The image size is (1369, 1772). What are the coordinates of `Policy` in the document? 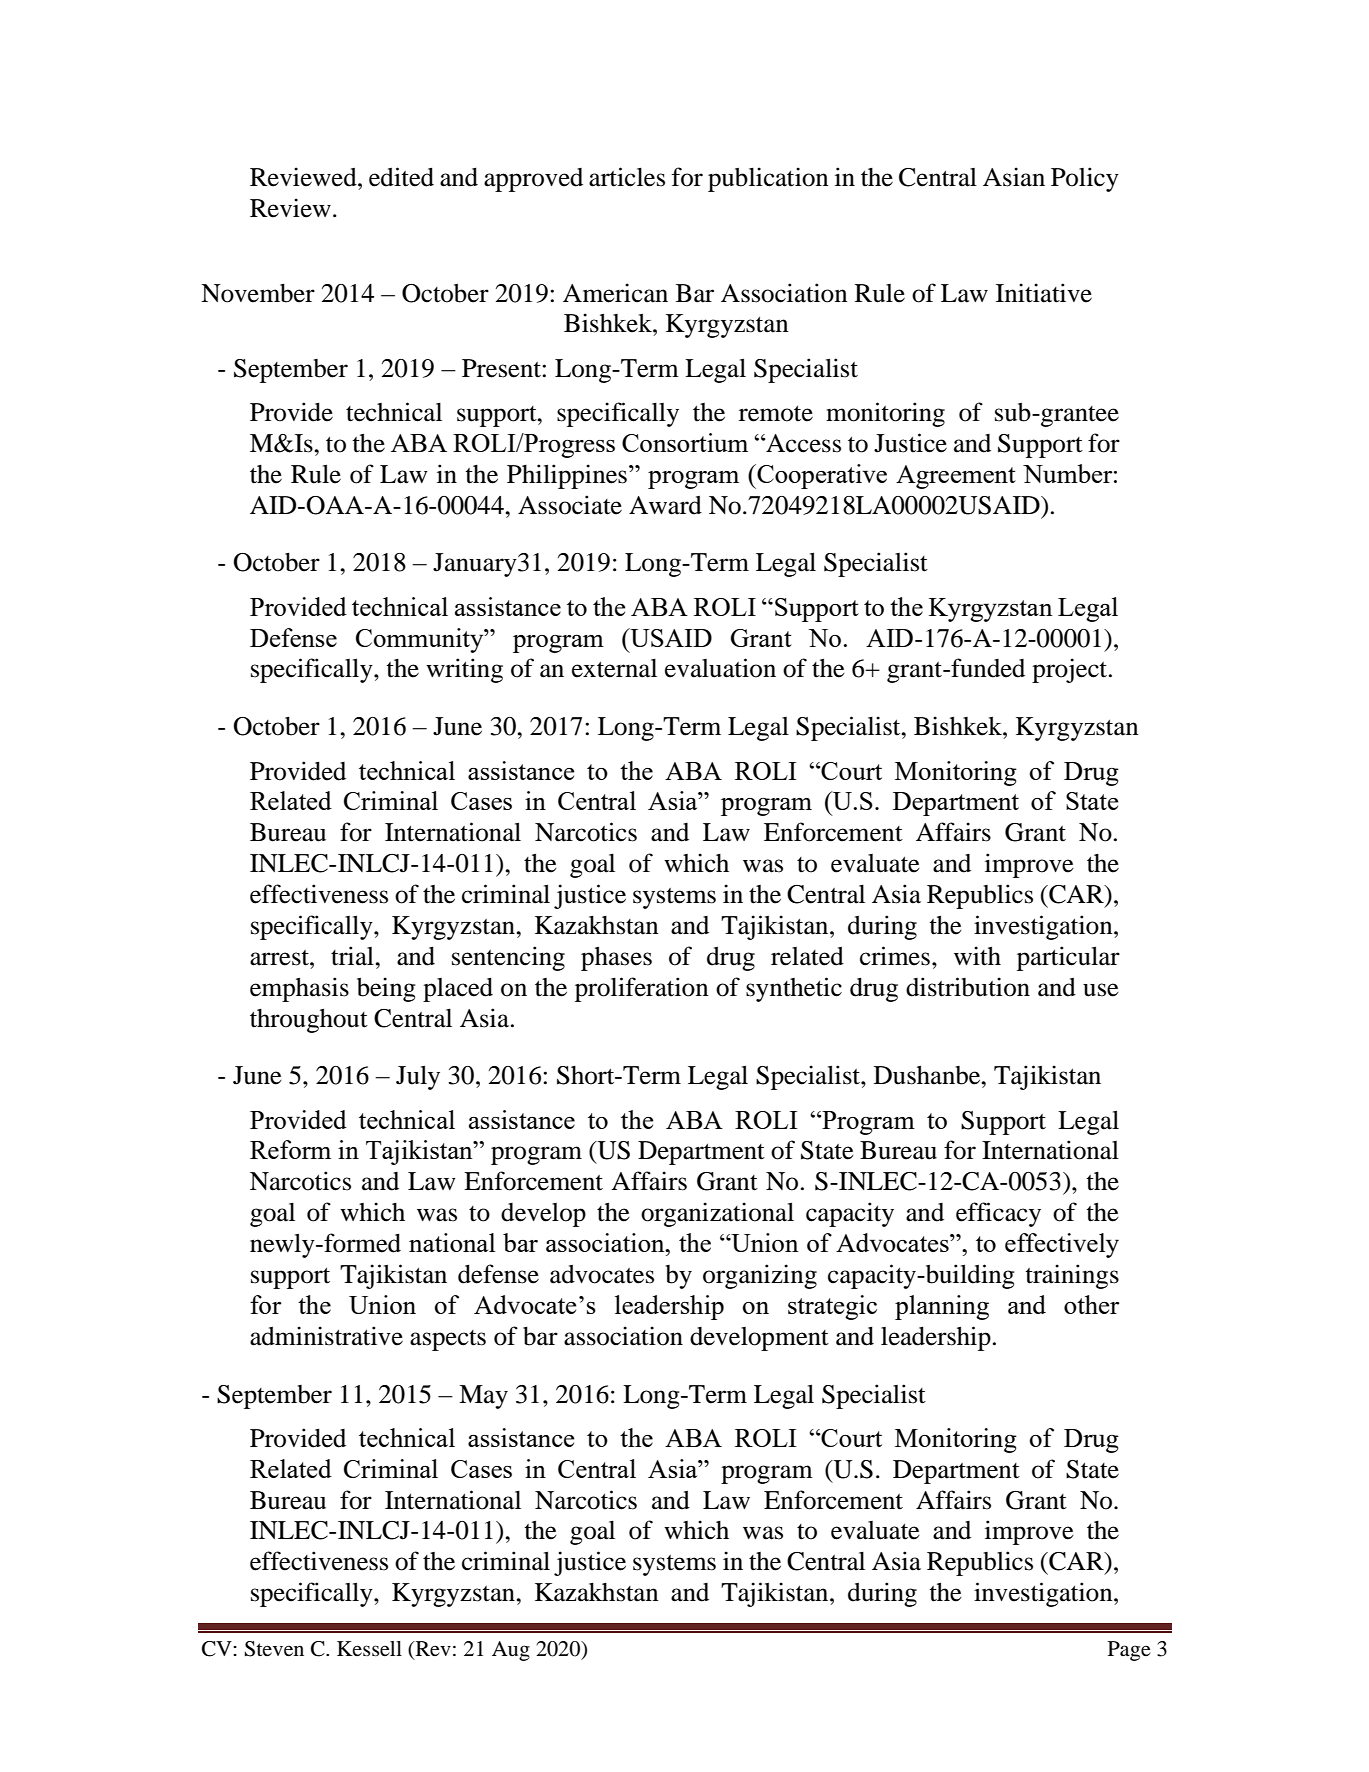 It's located at (1085, 179).
